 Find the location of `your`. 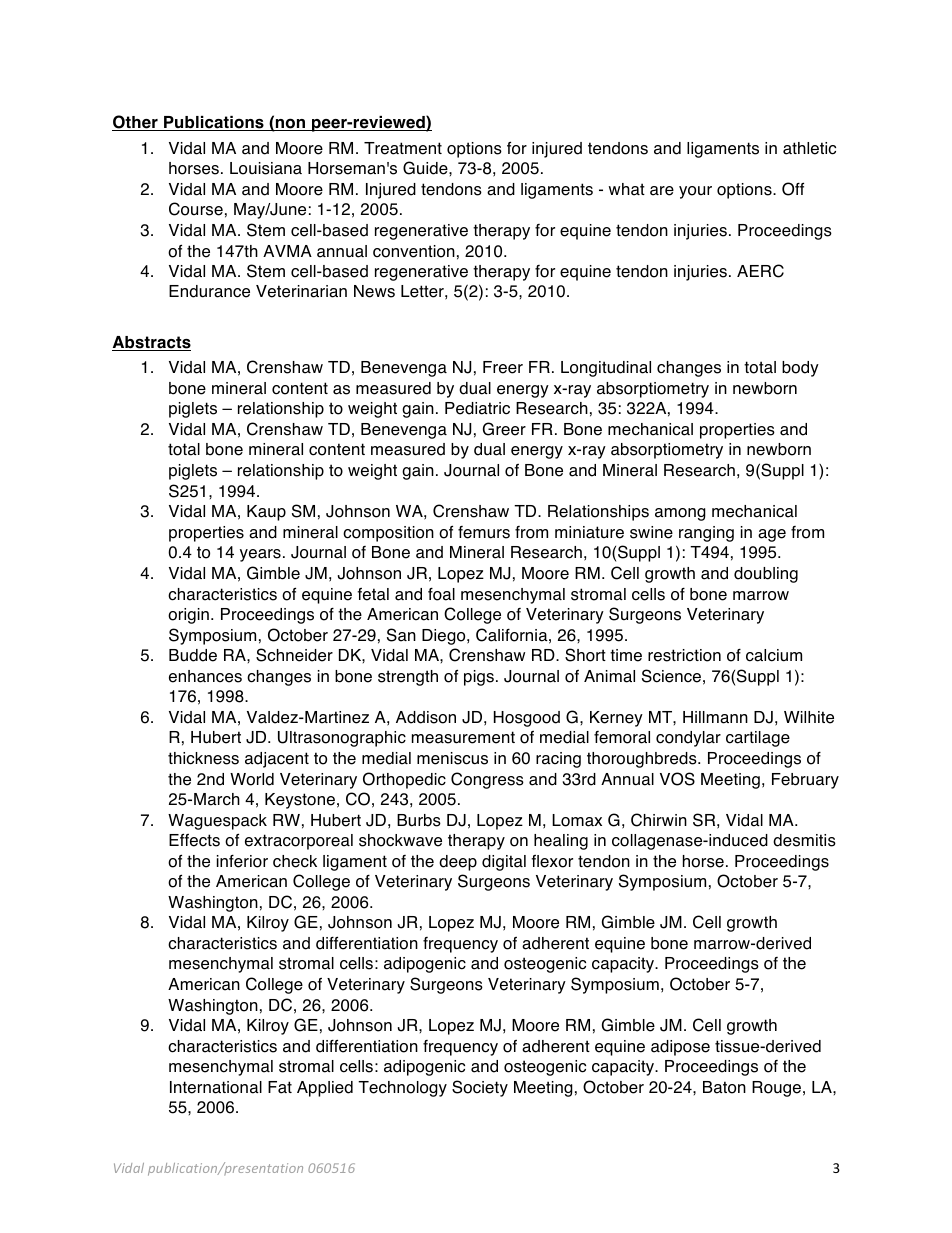

your is located at coordinates (695, 192).
